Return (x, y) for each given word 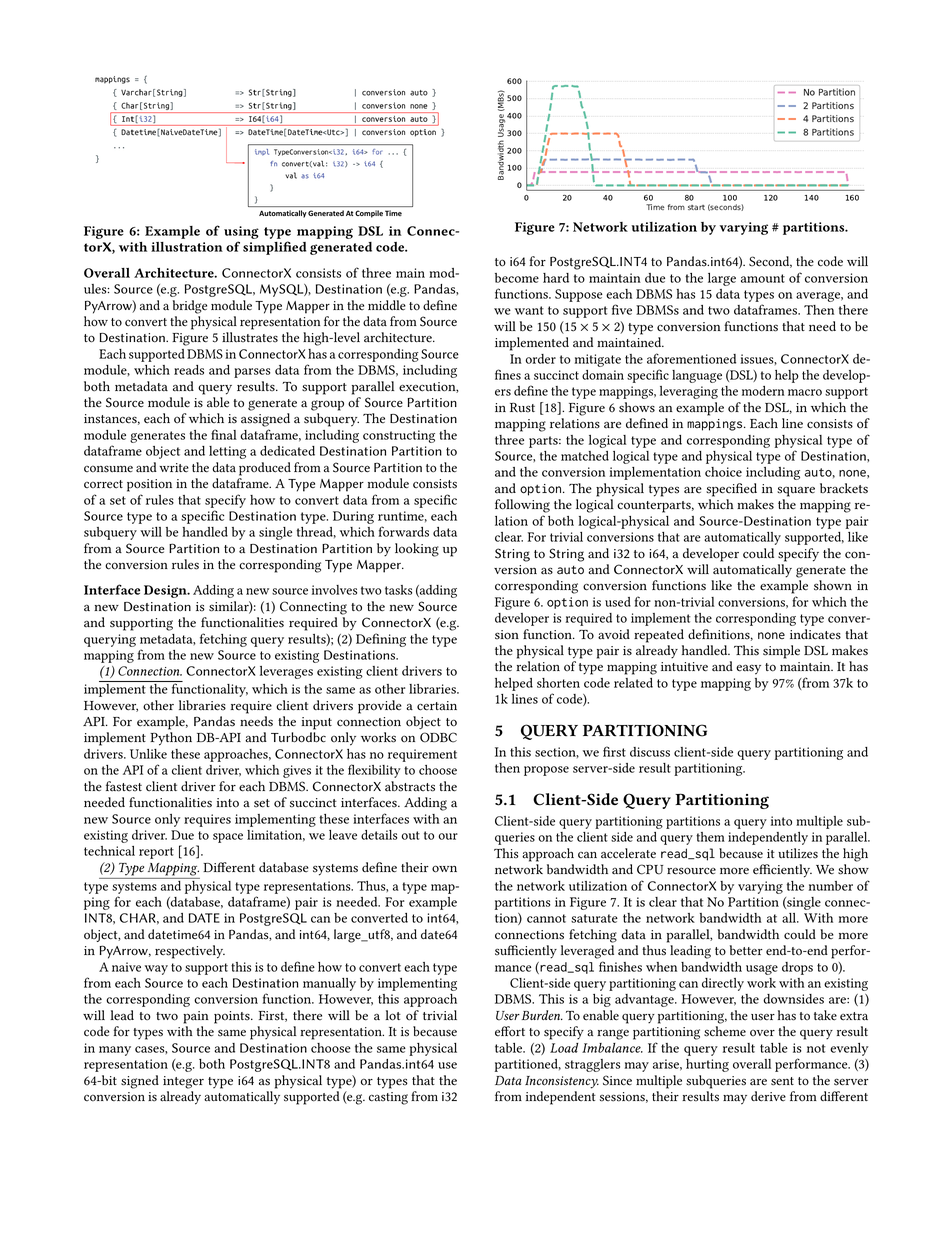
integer (183, 1082)
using (241, 232)
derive (768, 1096)
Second (770, 262)
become (517, 278)
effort (510, 1031)
